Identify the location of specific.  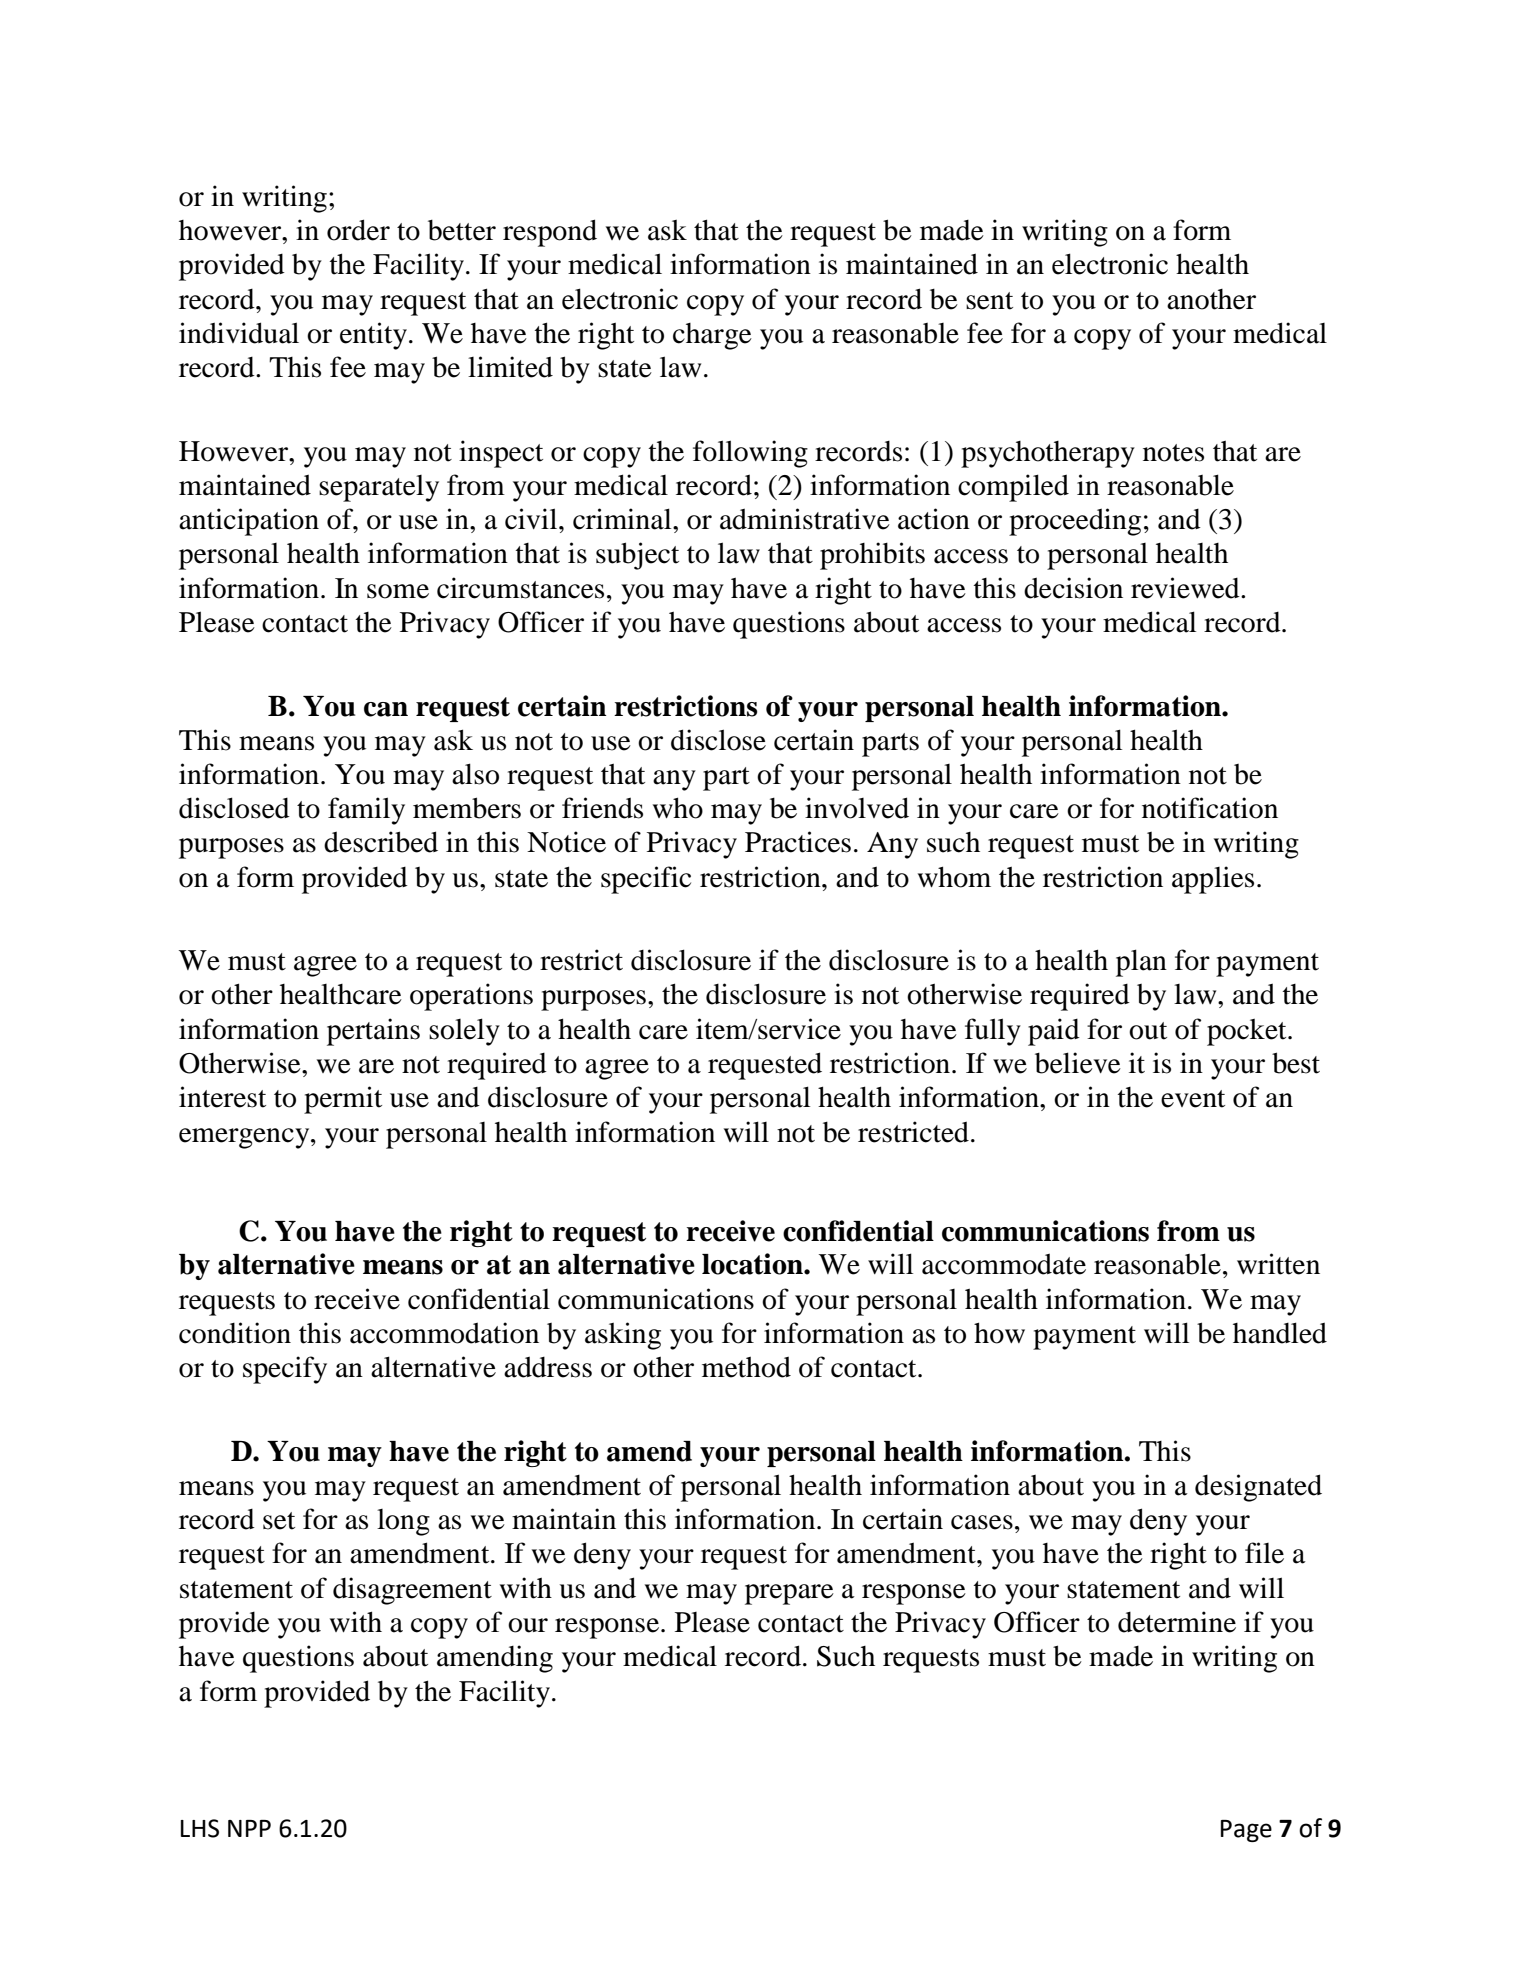
(646, 880).
